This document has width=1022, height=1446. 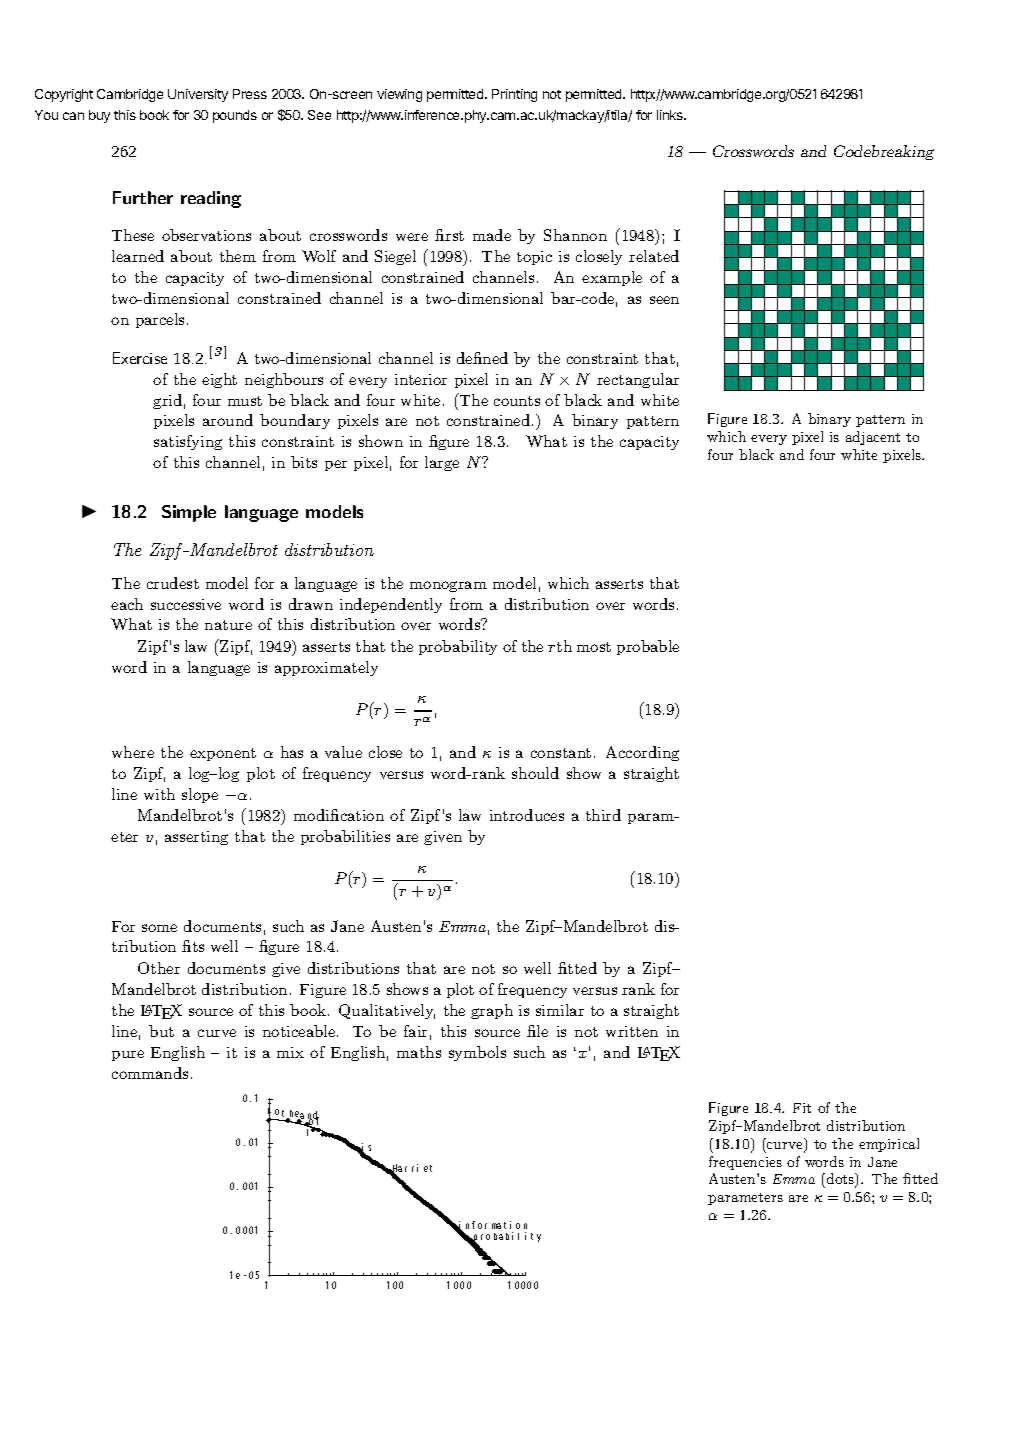 I want to click on Printing, so click(x=514, y=95).
